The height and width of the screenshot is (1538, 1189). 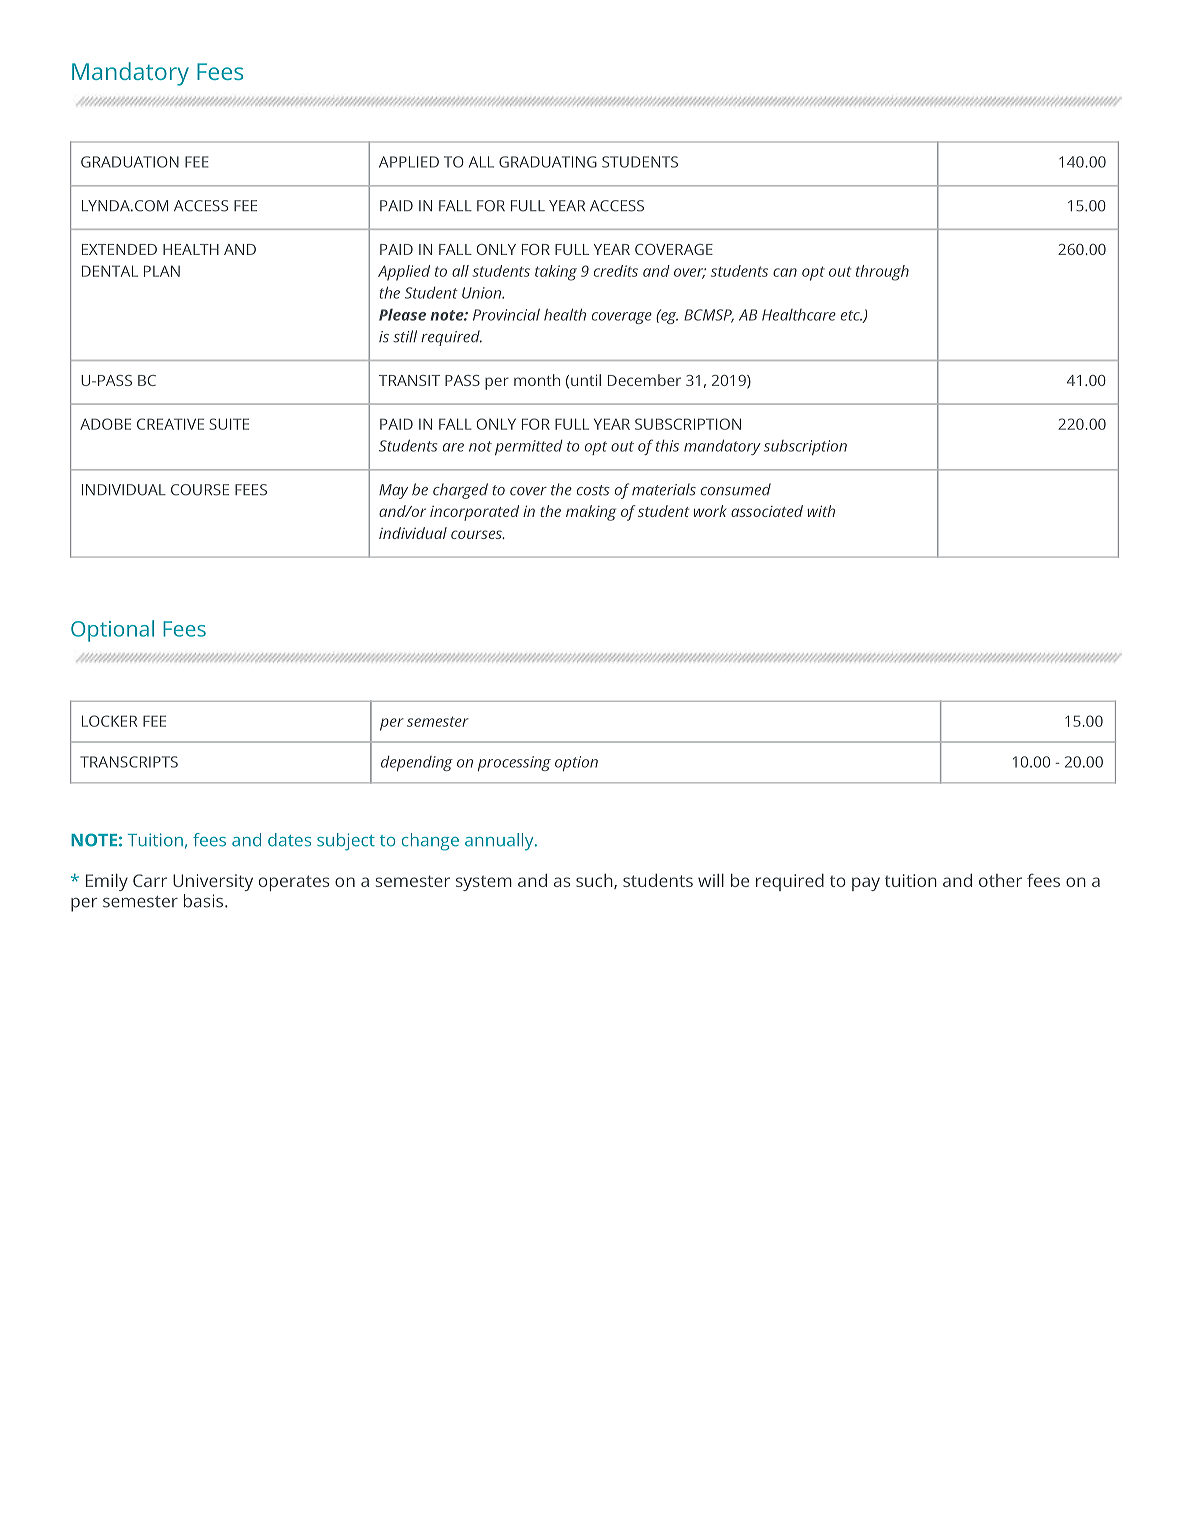 What do you see at coordinates (130, 162) in the screenshot?
I see `GRADUATION` at bounding box center [130, 162].
